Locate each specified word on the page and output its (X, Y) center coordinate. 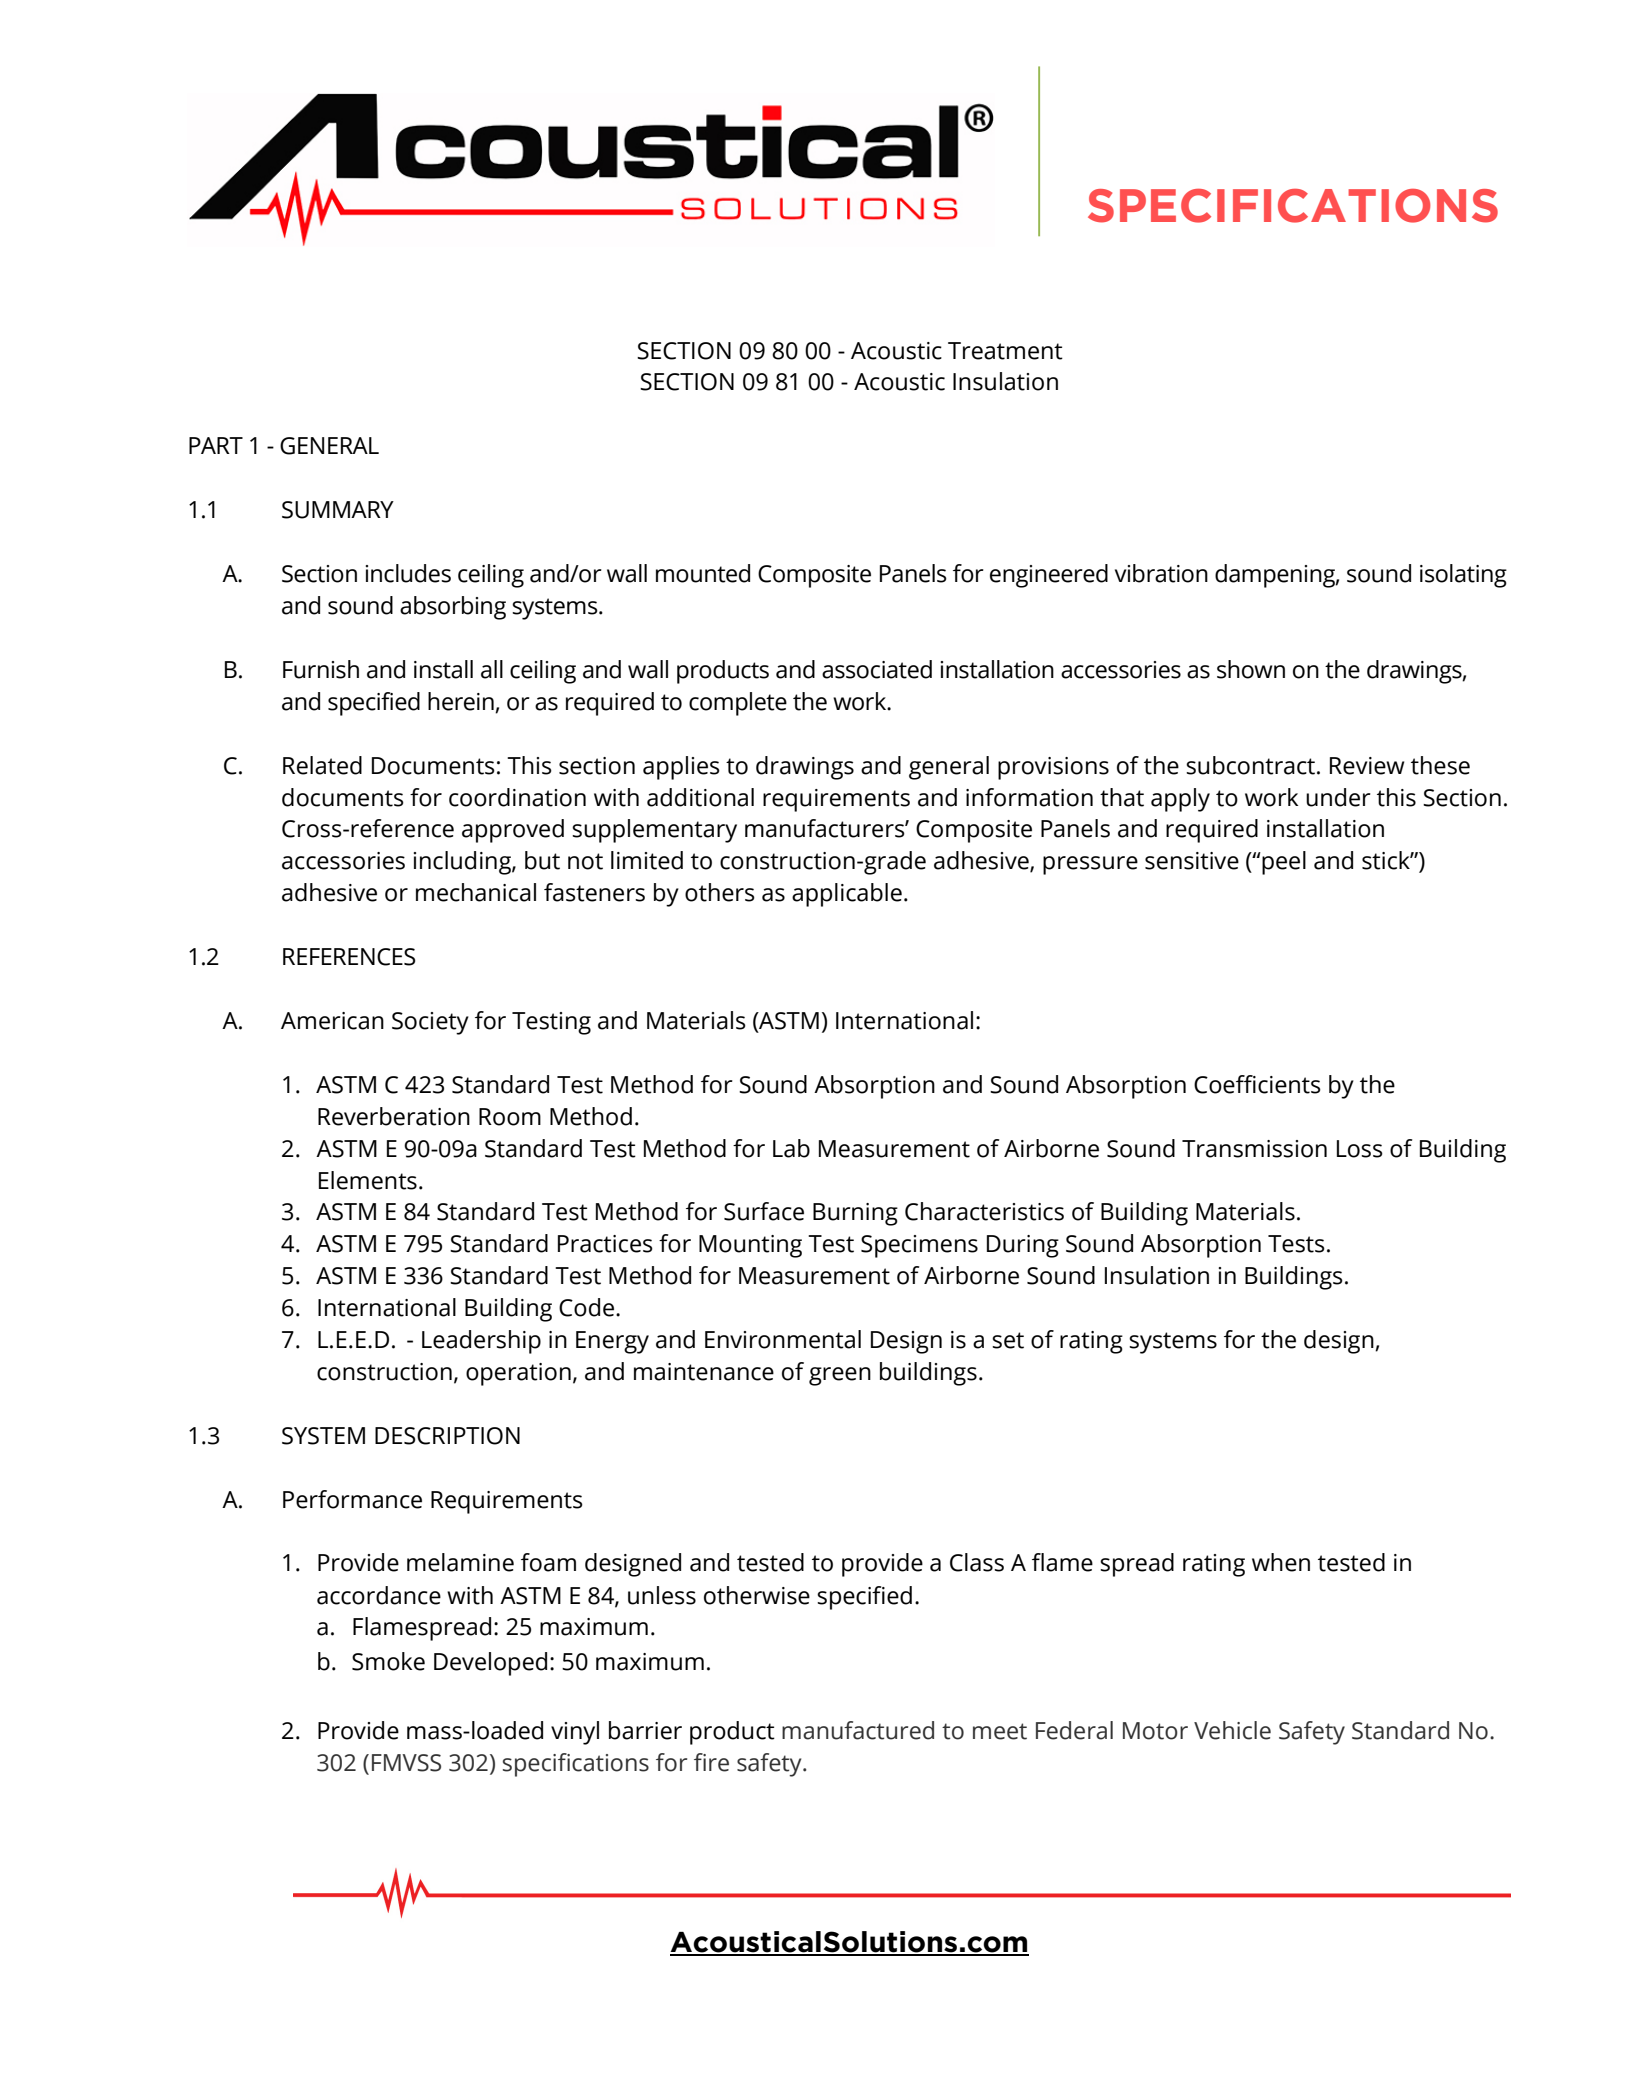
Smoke (388, 1661)
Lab (791, 1148)
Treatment (1005, 351)
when (1281, 1562)
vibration (1161, 573)
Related (322, 765)
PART (216, 445)
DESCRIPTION (447, 1436)
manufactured (858, 1730)
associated (877, 669)
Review (1367, 766)
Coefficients (1257, 1084)
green (840, 1376)
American (332, 1021)
